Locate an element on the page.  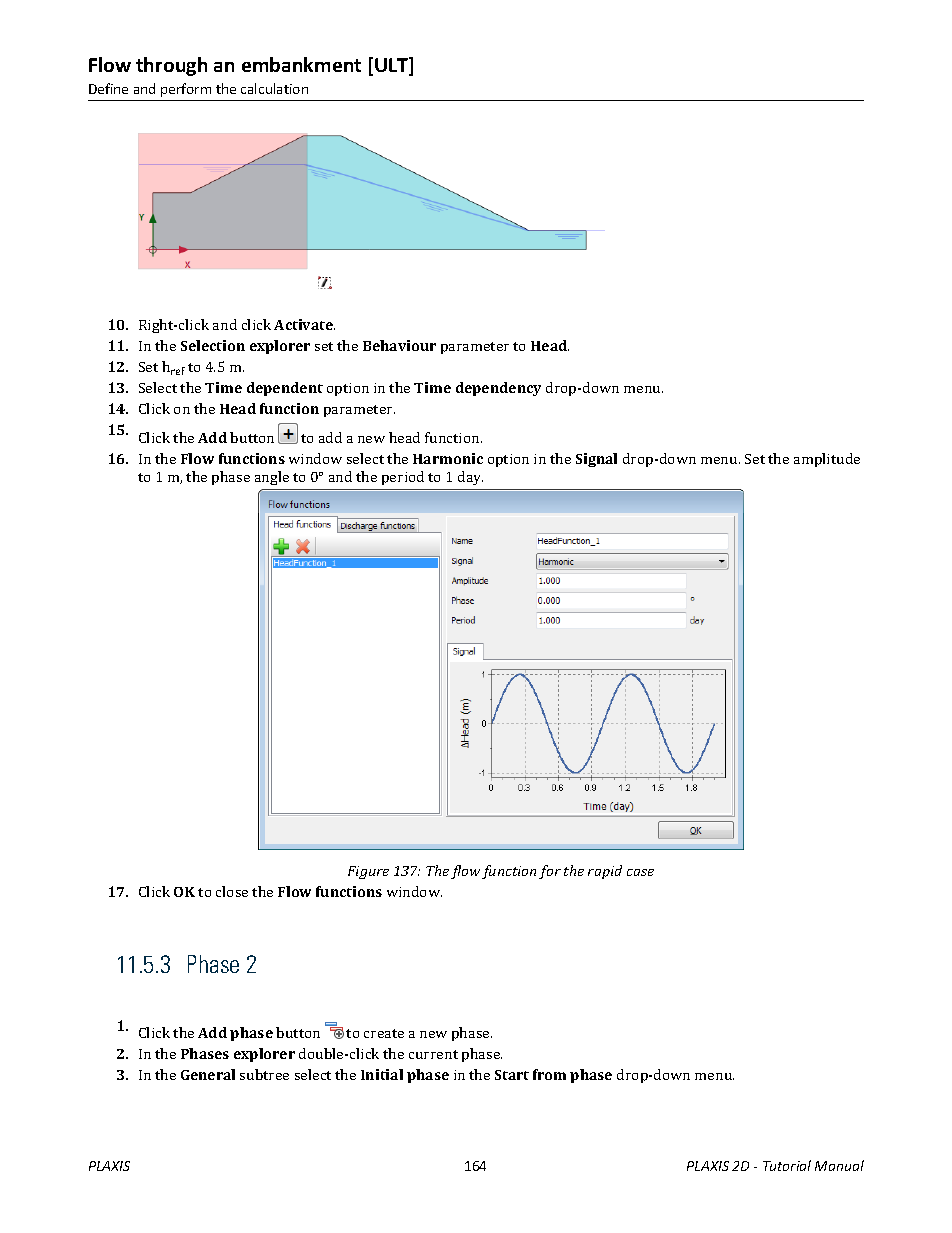
day is located at coordinates (470, 478).
